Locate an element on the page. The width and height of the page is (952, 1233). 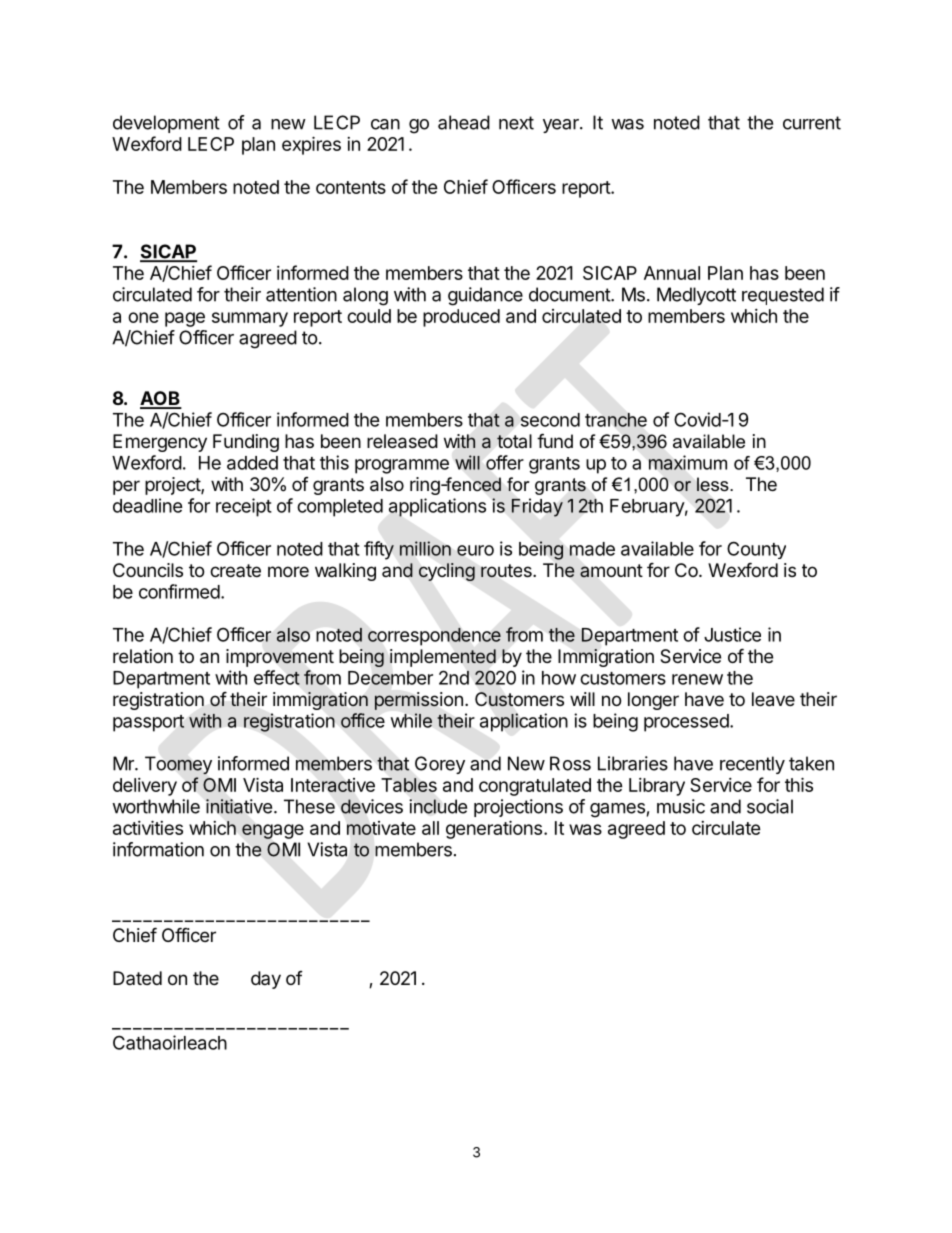
development is located at coordinates (166, 124).
